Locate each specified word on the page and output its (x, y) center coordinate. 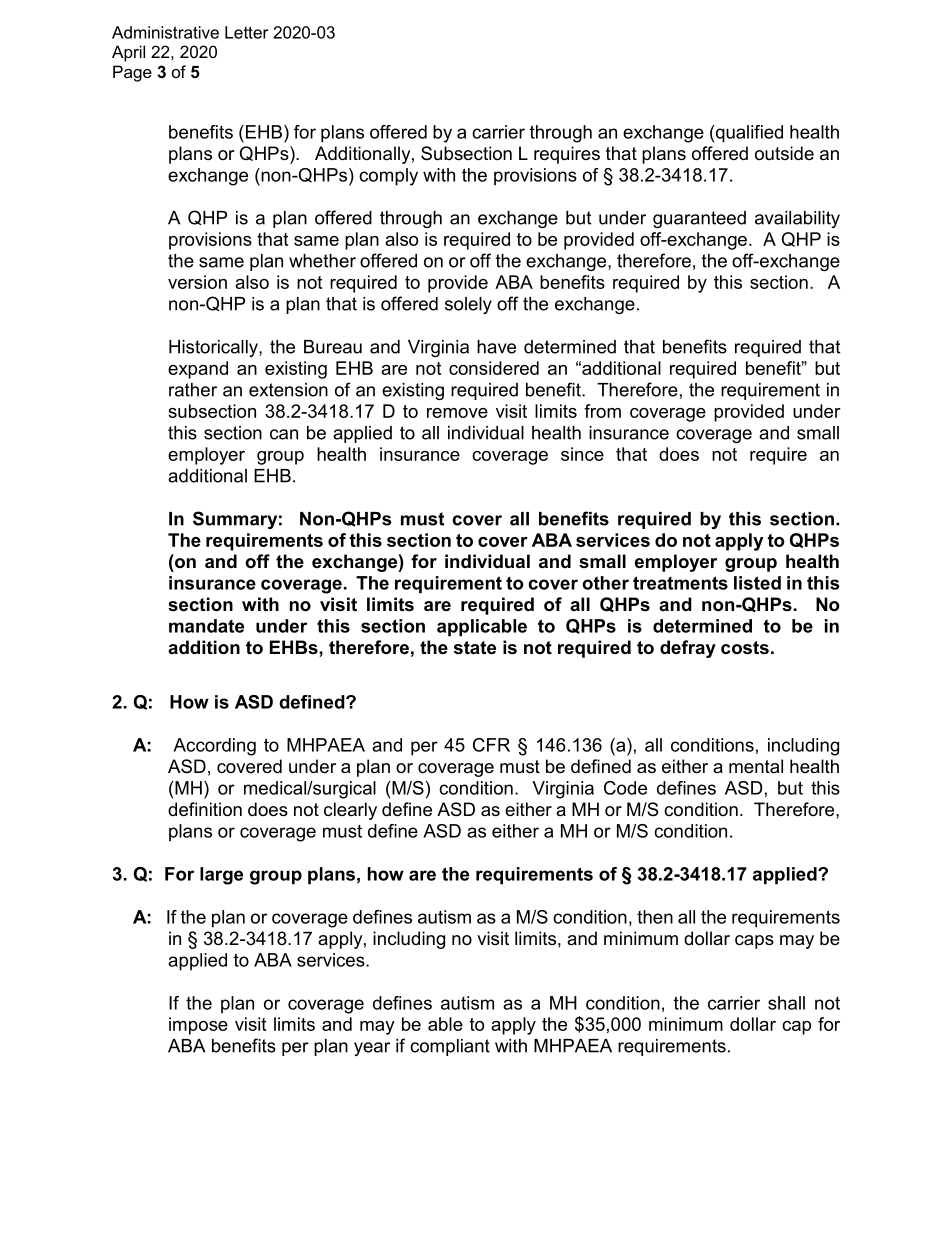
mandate (206, 626)
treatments (680, 583)
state (475, 648)
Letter (247, 32)
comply (388, 177)
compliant (450, 1047)
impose (198, 1026)
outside (784, 153)
